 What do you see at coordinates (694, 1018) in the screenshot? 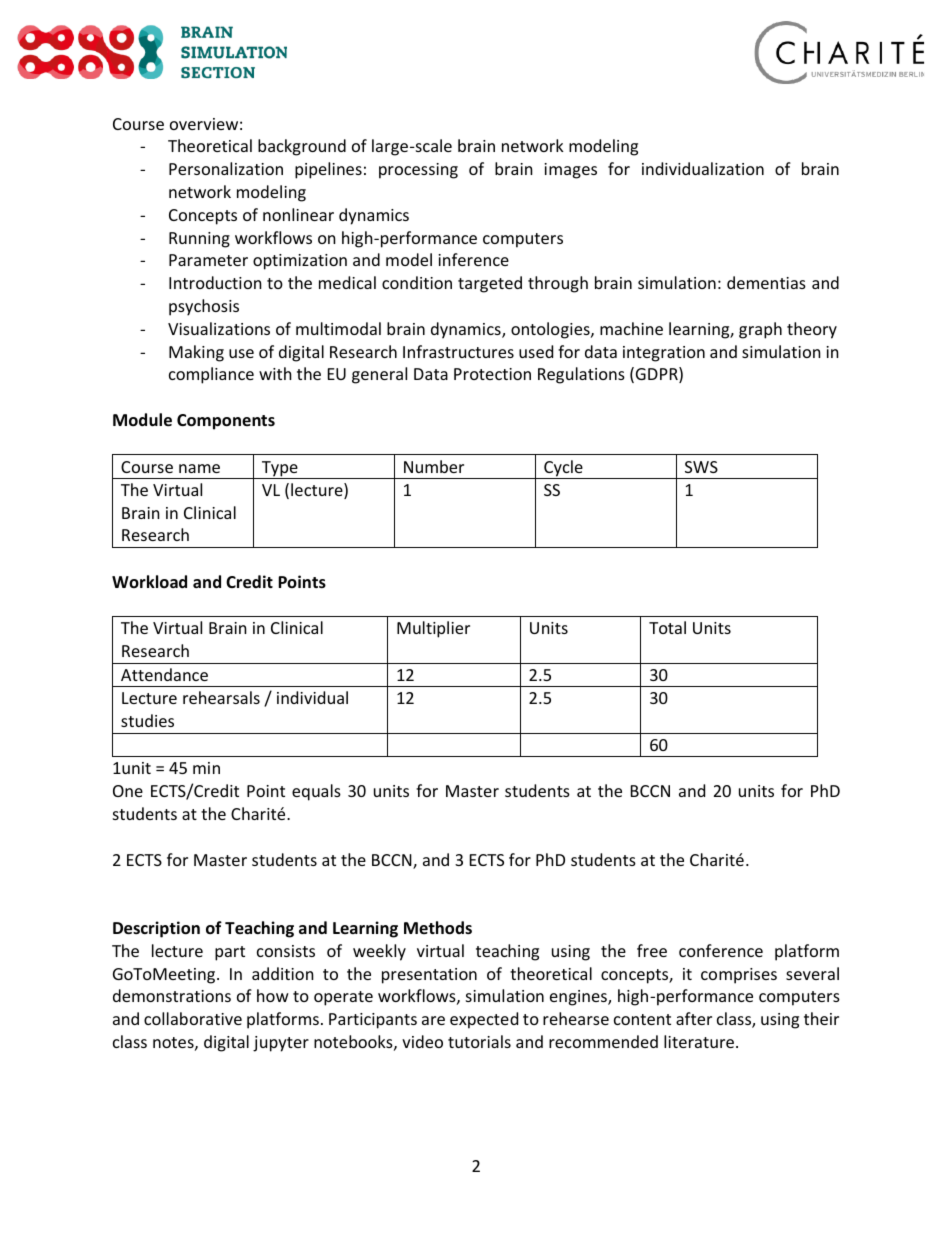
I see `after` at bounding box center [694, 1018].
